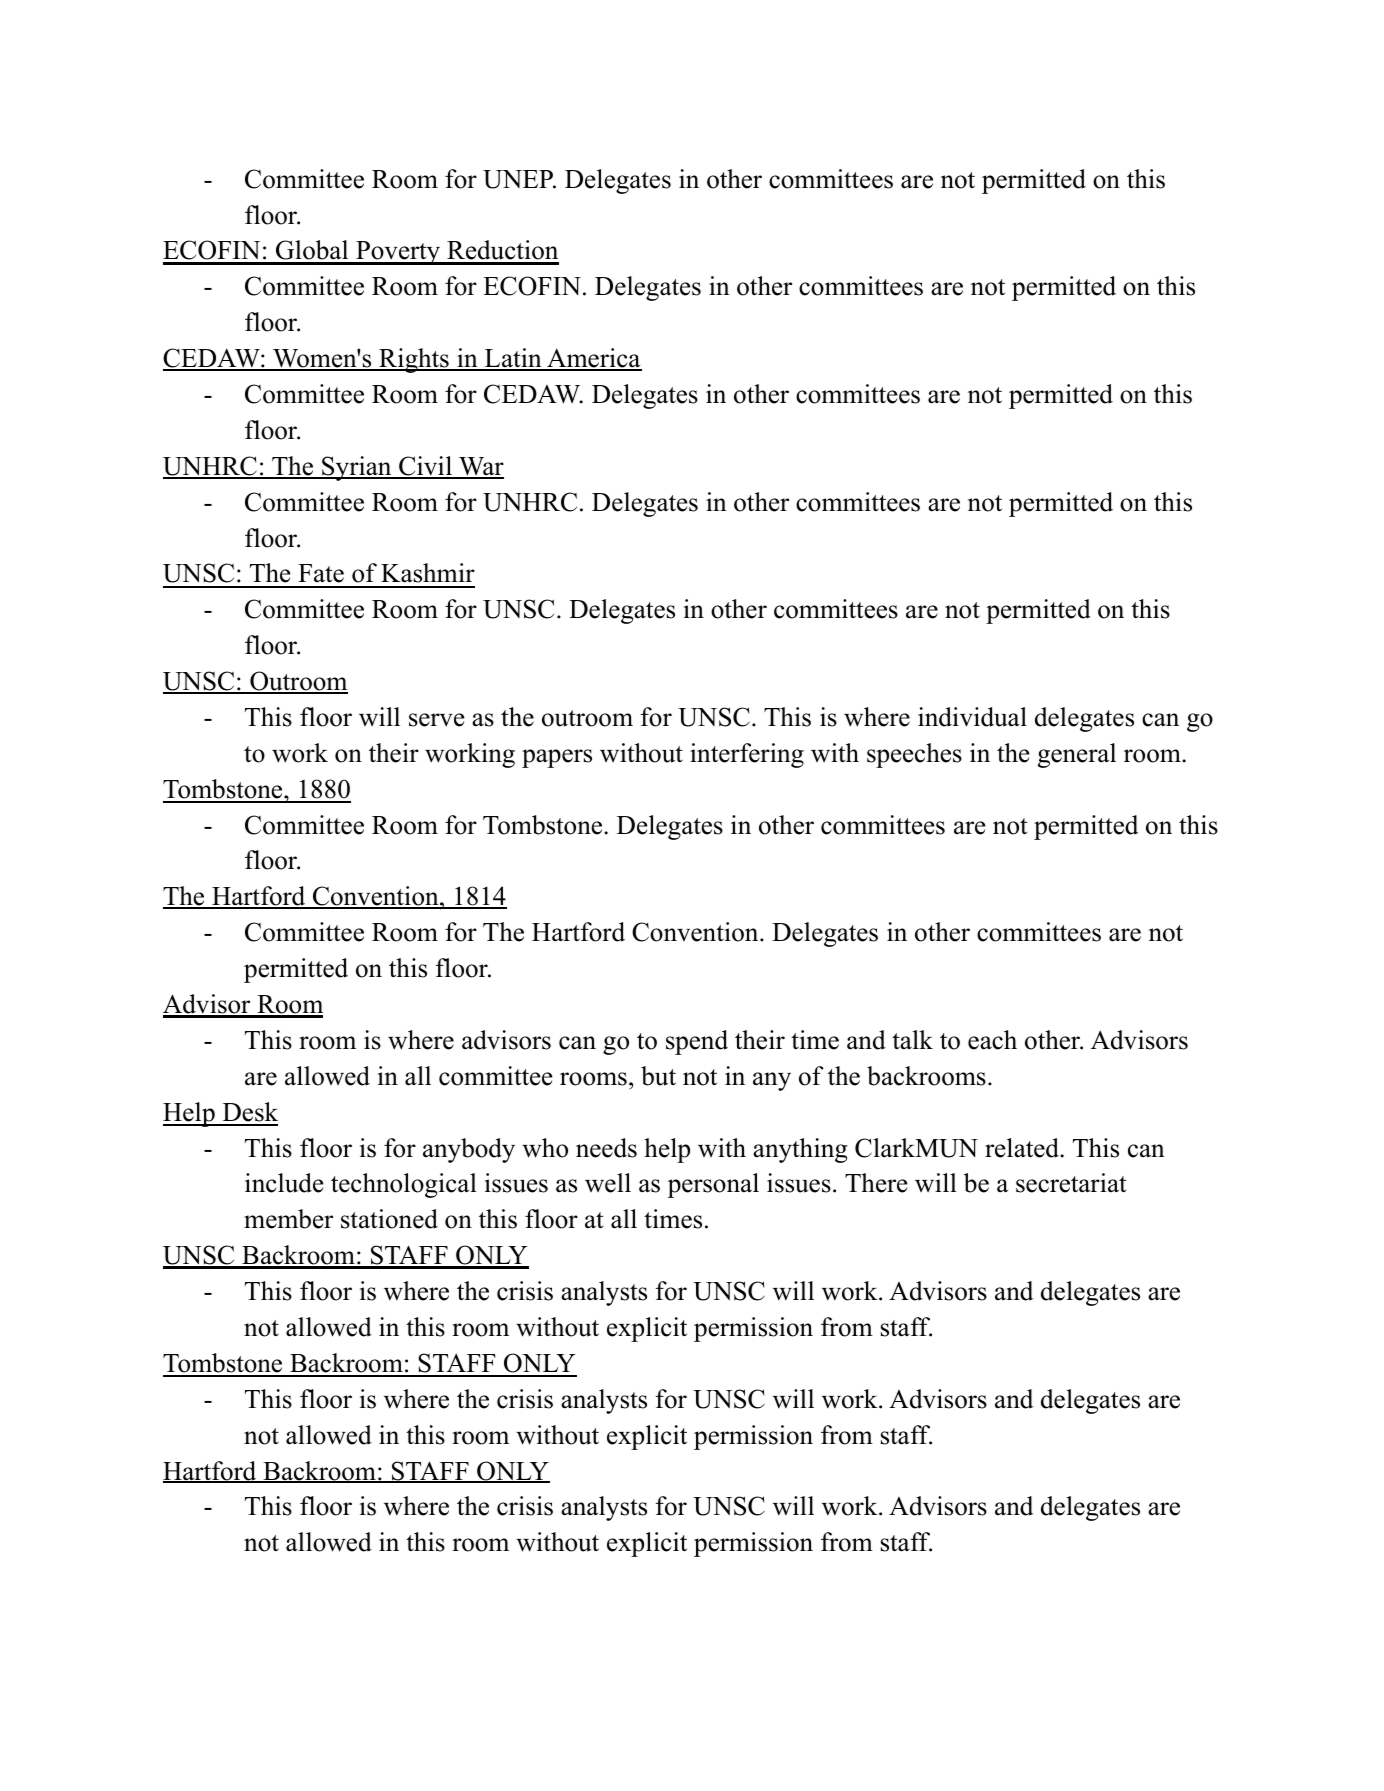 The image size is (1384, 1791). I want to click on America, so click(593, 359).
